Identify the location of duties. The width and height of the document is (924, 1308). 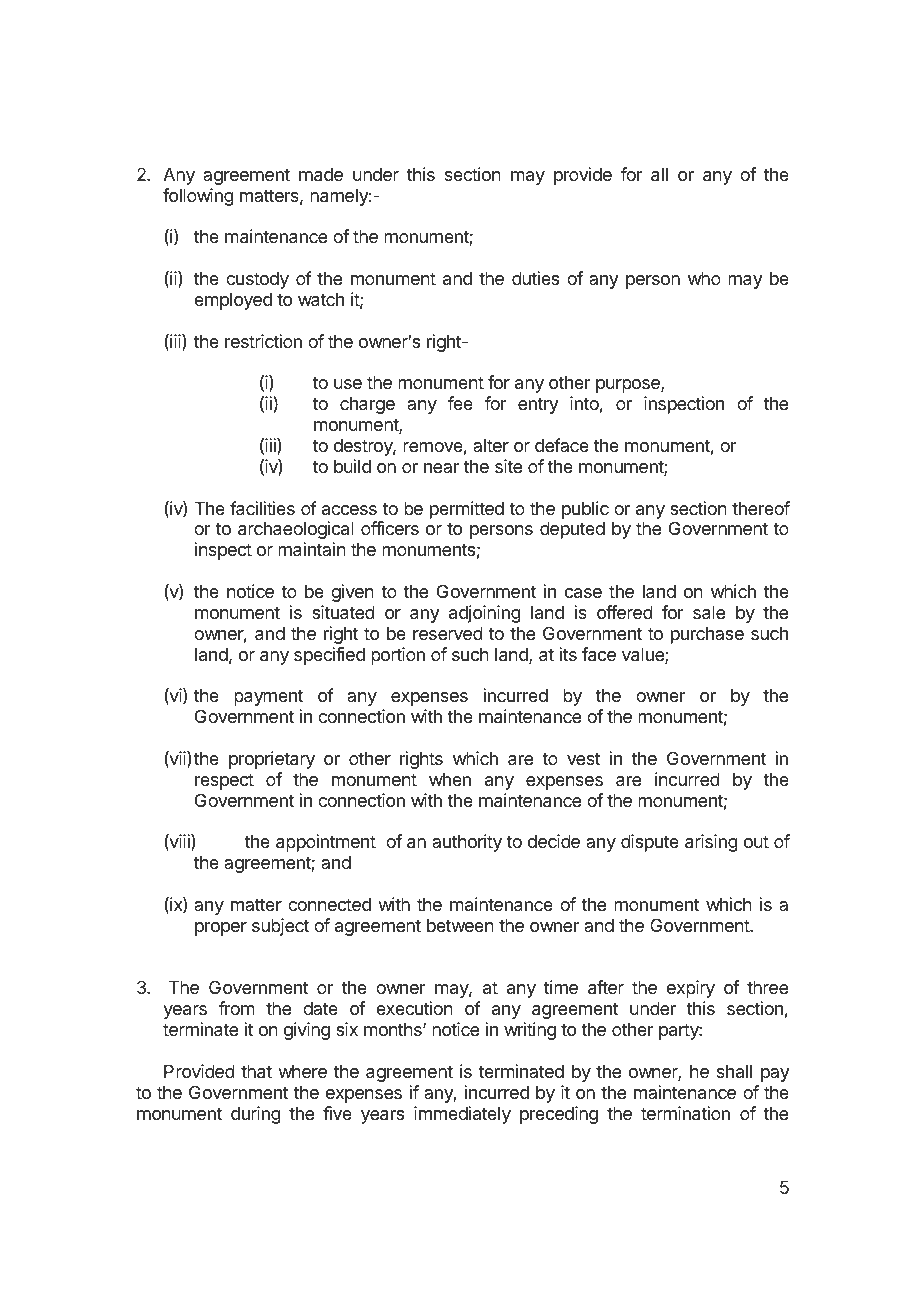
(535, 278).
